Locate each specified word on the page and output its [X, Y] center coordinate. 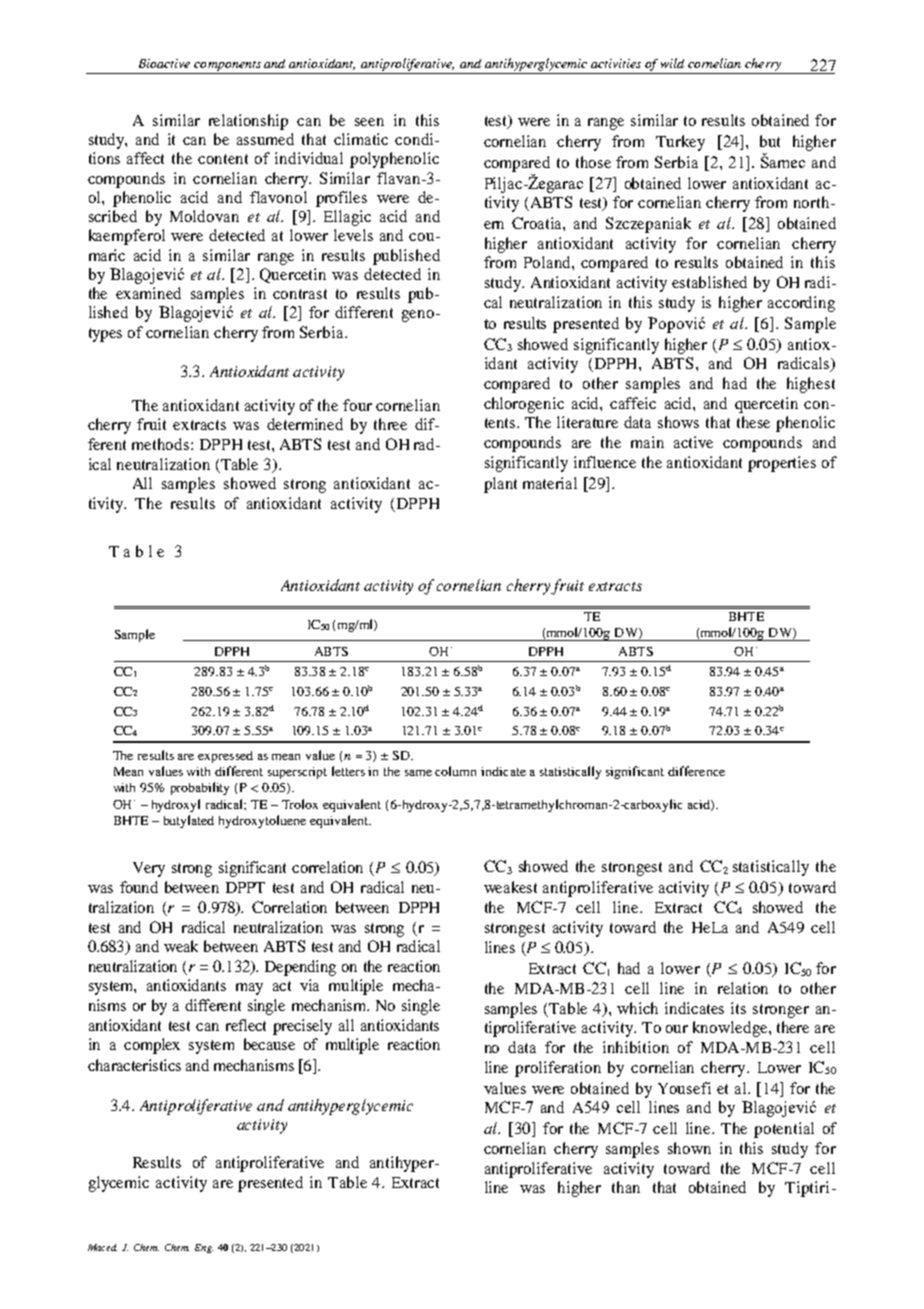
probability [200, 788]
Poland [548, 262]
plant [500, 485]
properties [782, 464]
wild [672, 63]
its [738, 1008]
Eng [204, 1248]
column [455, 771]
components [227, 66]
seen [369, 122]
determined [305, 424]
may [249, 989]
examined [148, 293]
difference [696, 771]
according [801, 304]
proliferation [558, 1069]
